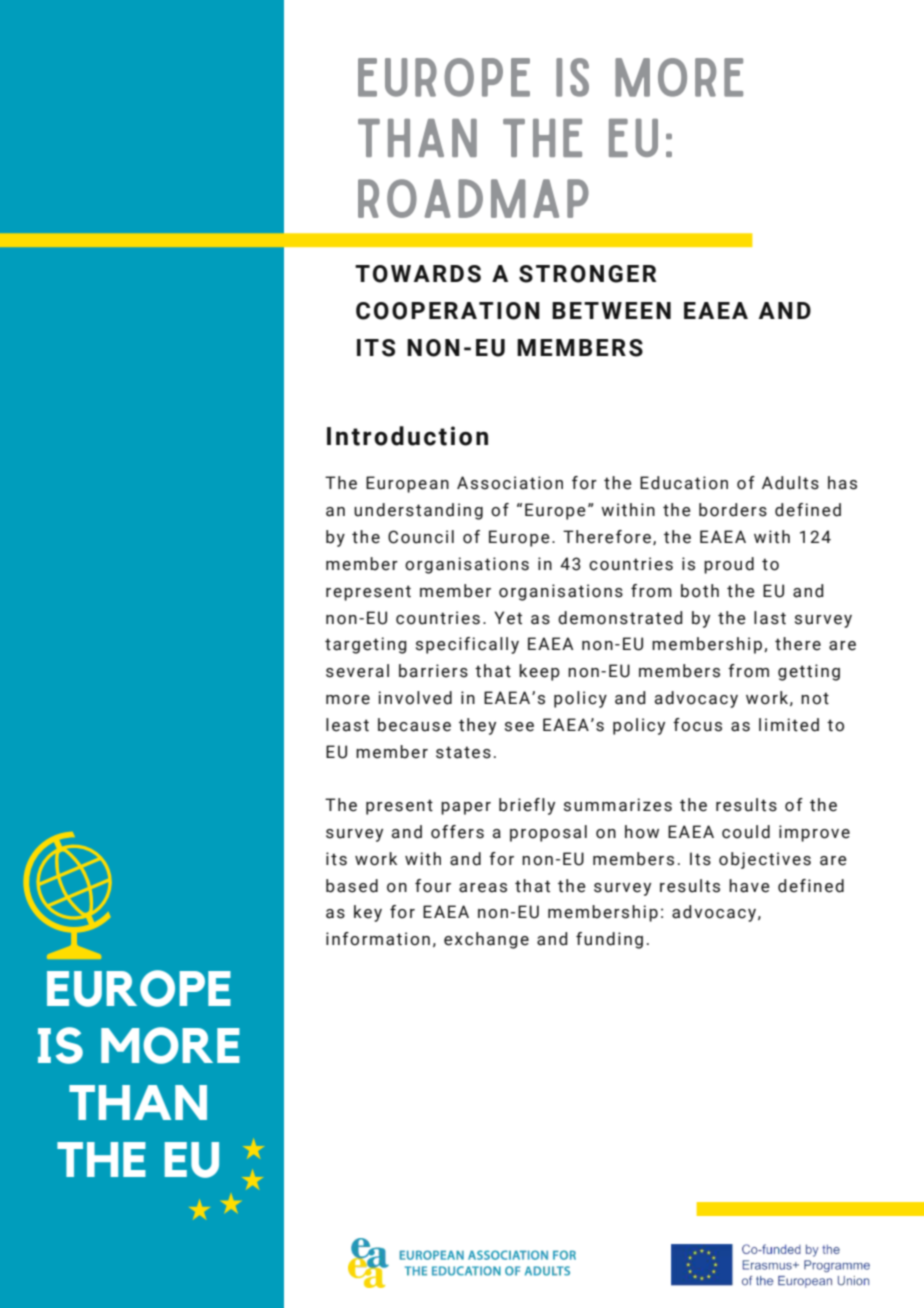 This screenshot has height=1308, width=924. I want to click on TOWARDS, so click(418, 274).
